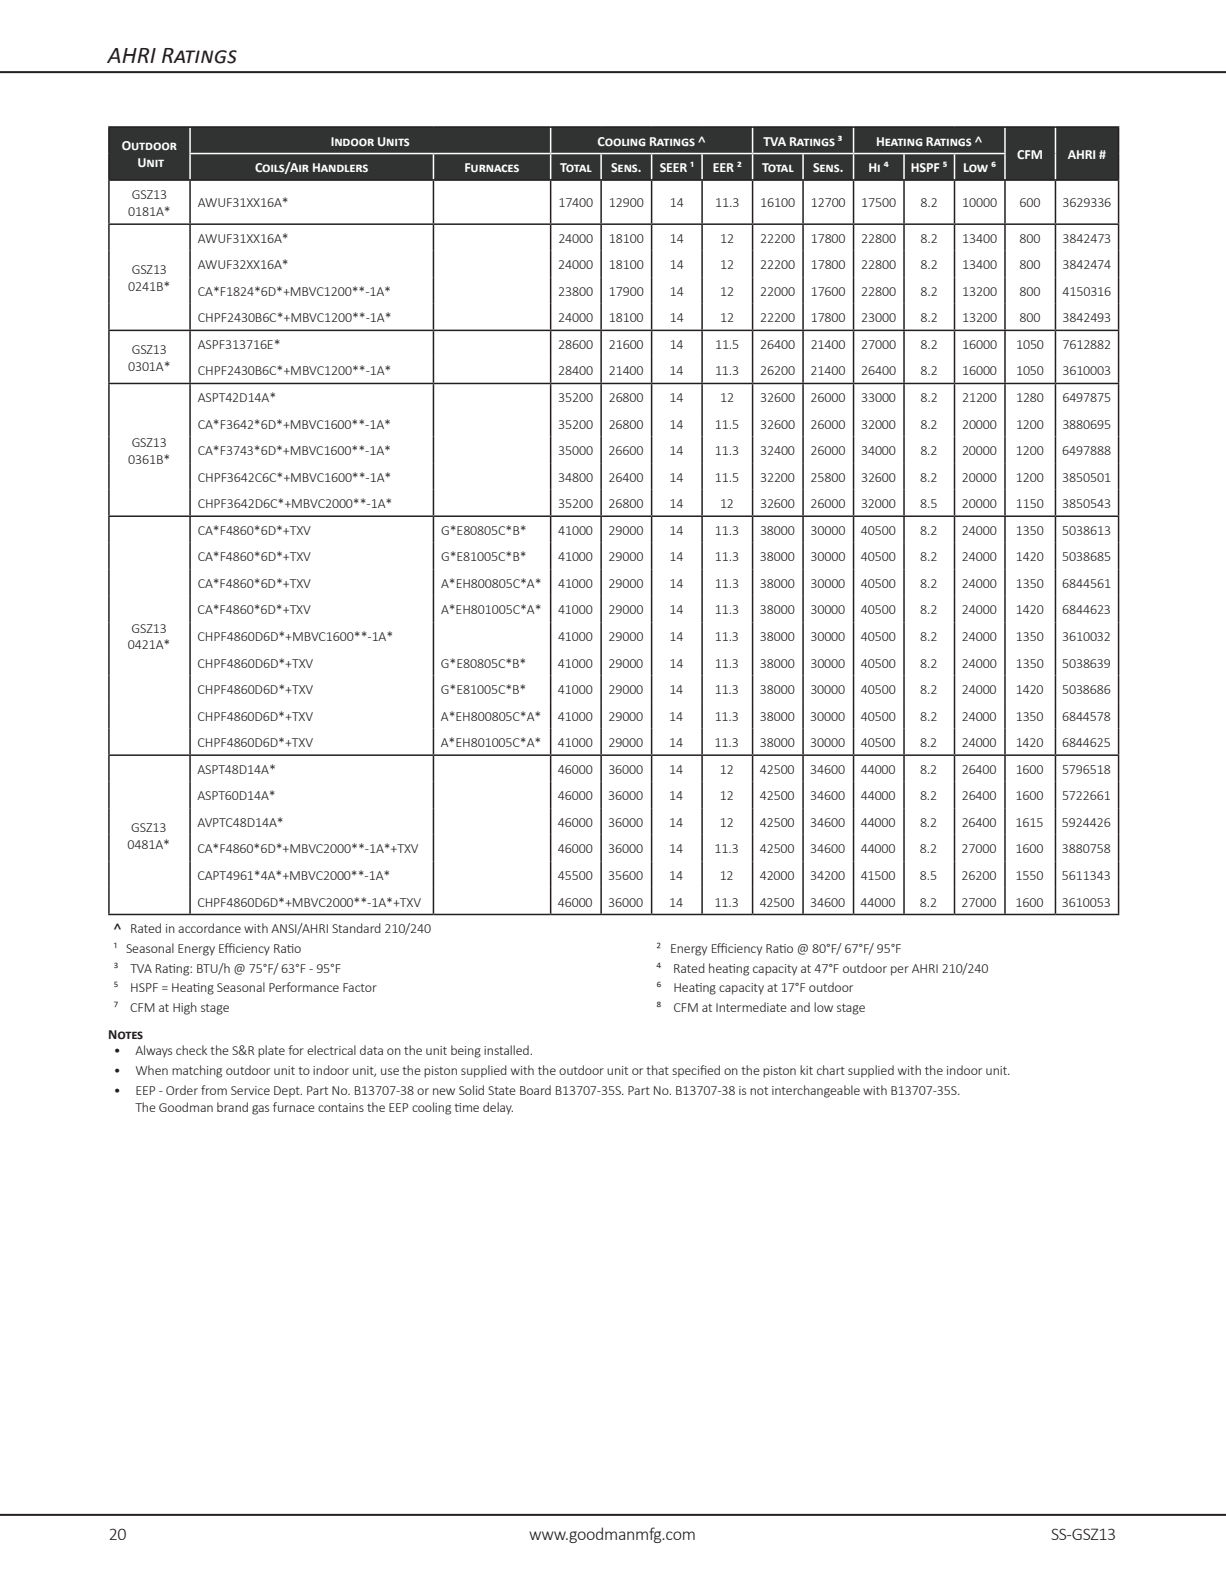 Image resolution: width=1226 pixels, height=1587 pixels. What do you see at coordinates (209, 928) in the page?
I see `accordance` at bounding box center [209, 928].
